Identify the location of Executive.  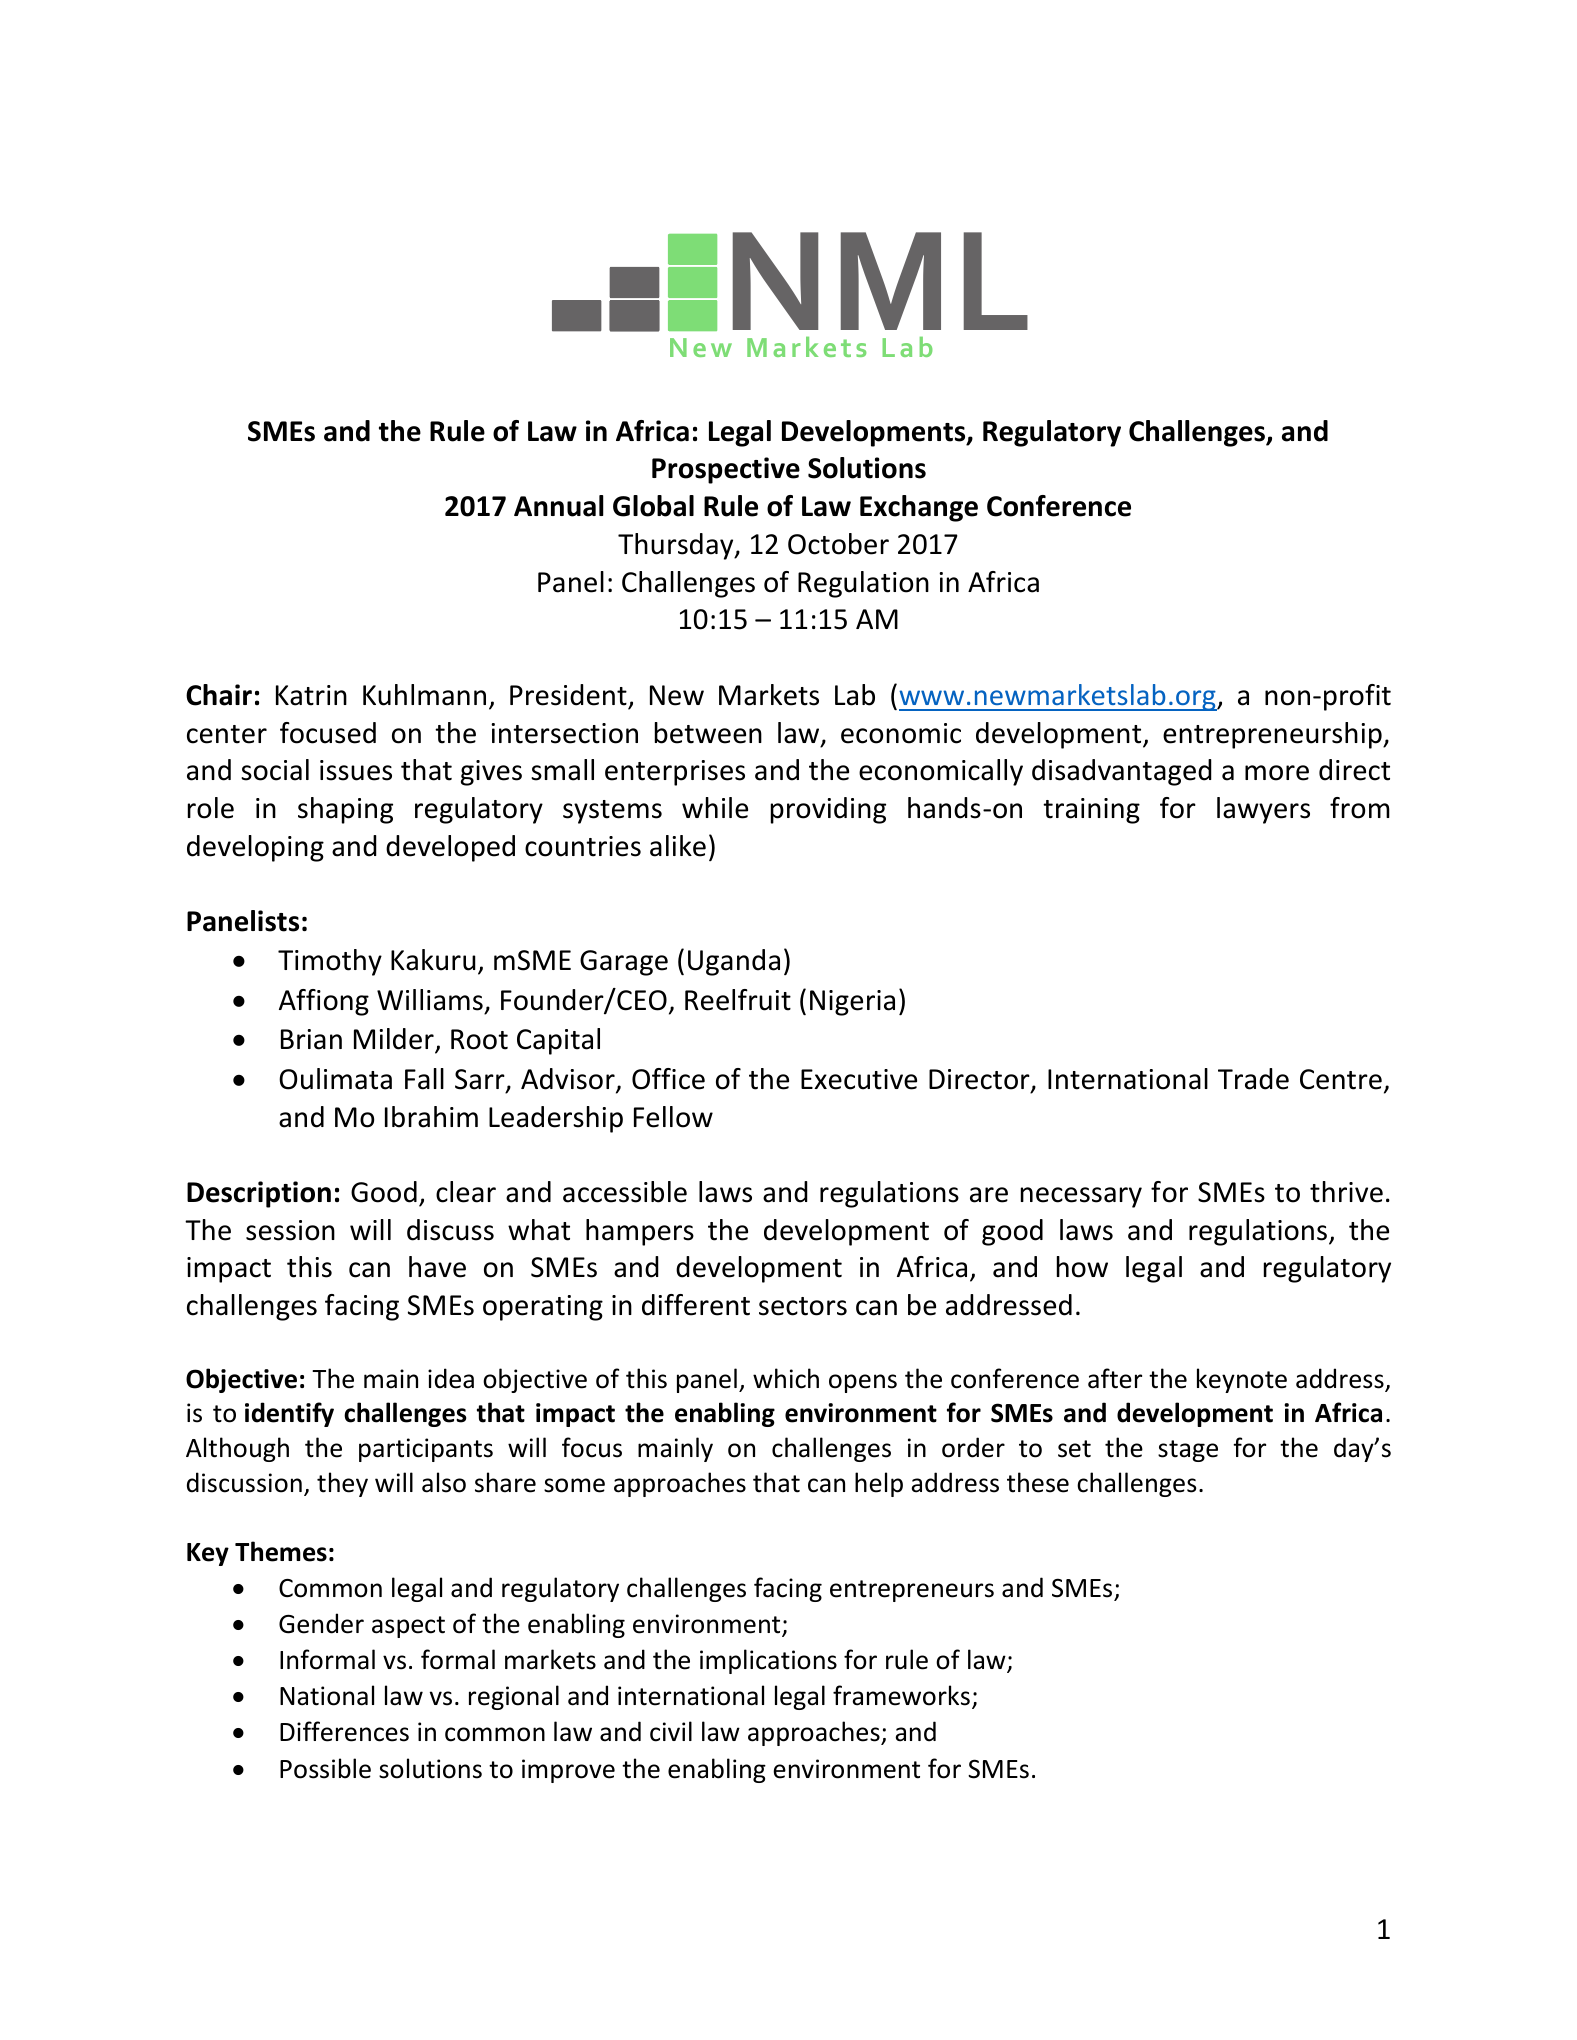
(859, 1079).
